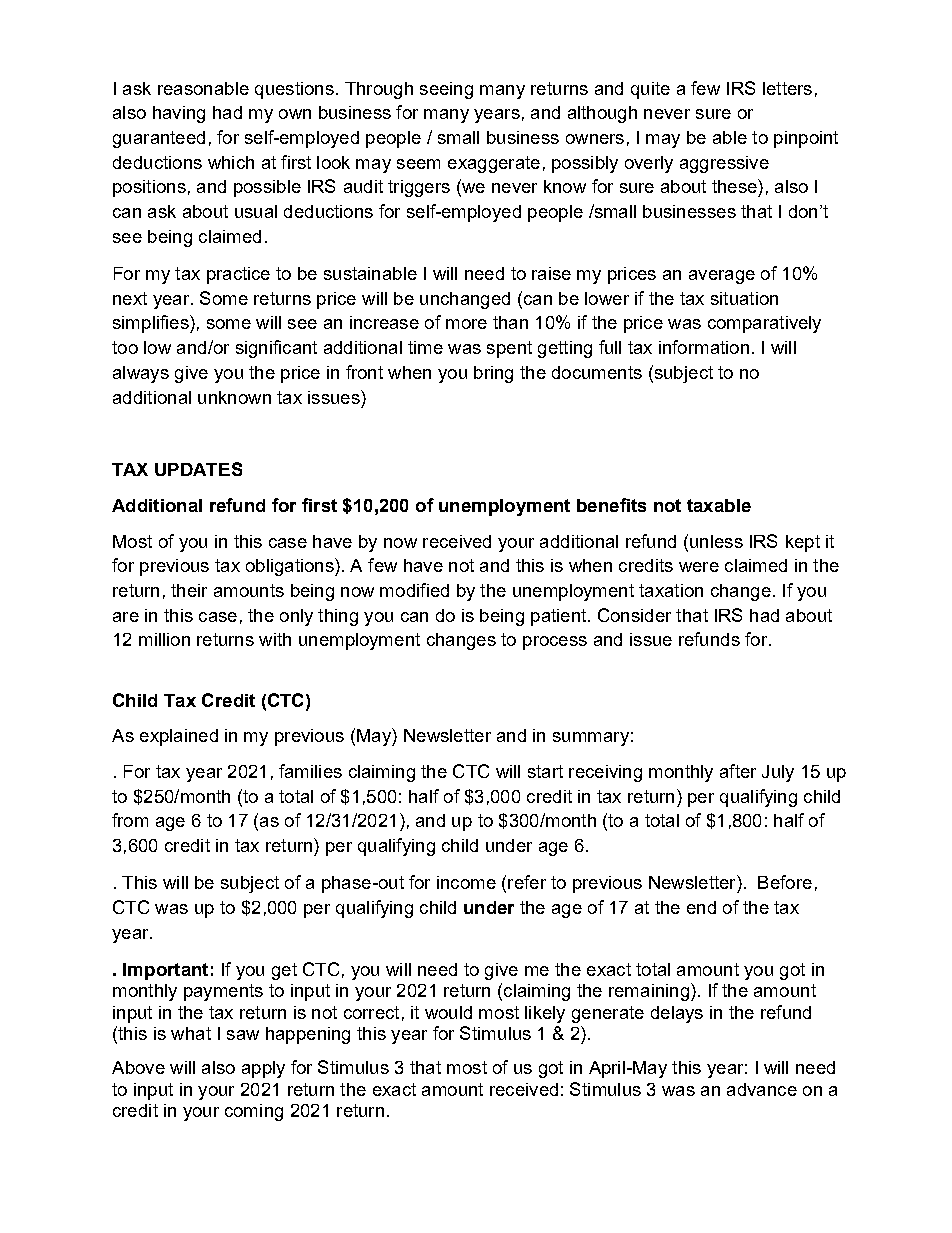  Describe the element at coordinates (198, 469) in the image. I see `UPDATES` at that location.
